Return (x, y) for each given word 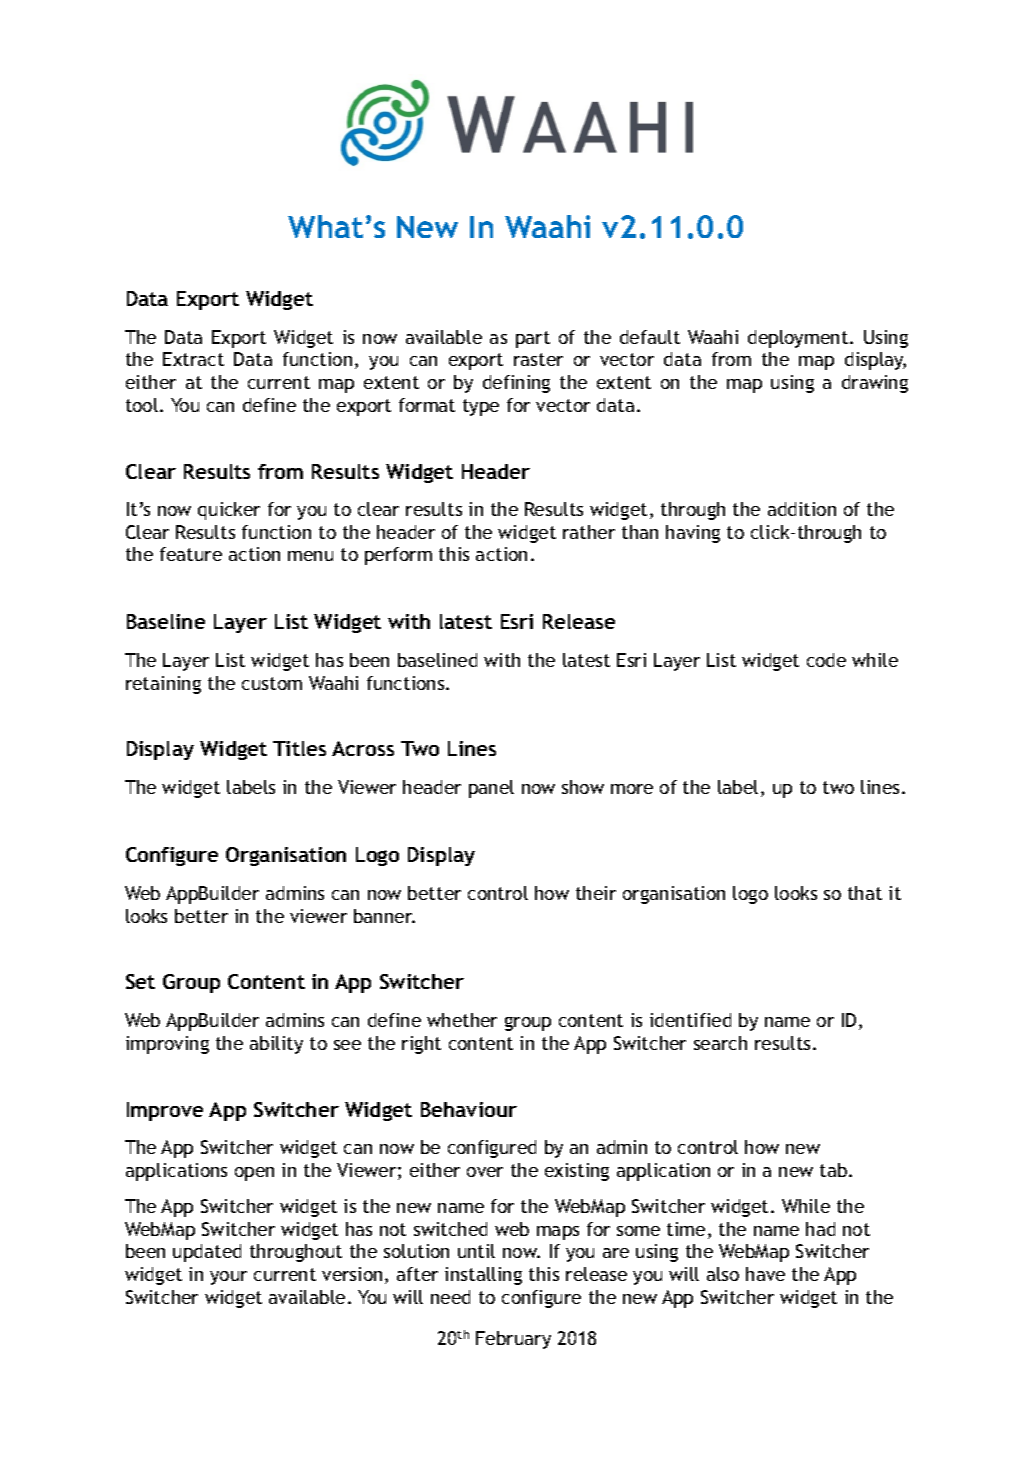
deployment (799, 339)
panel (491, 789)
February (513, 1340)
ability (276, 1045)
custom (272, 683)
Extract (193, 359)
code (826, 660)
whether (462, 1020)
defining (516, 384)
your (228, 1278)
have (765, 1274)
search (720, 1043)
